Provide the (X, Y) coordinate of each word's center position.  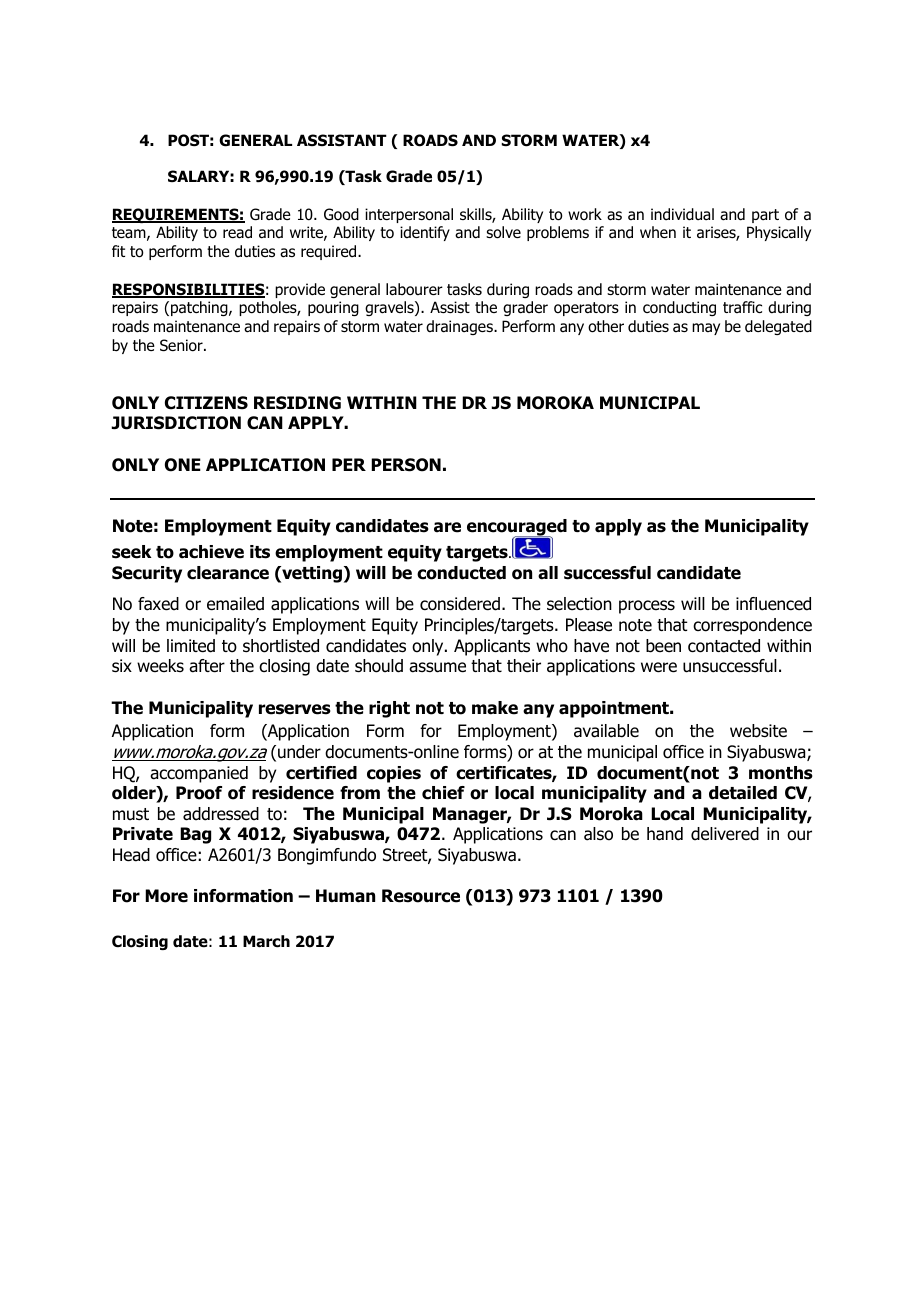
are (447, 527)
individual (682, 214)
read (237, 232)
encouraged (517, 529)
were (659, 667)
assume (437, 667)
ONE (183, 465)
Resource (421, 896)
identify (425, 233)
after (207, 666)
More (166, 896)
